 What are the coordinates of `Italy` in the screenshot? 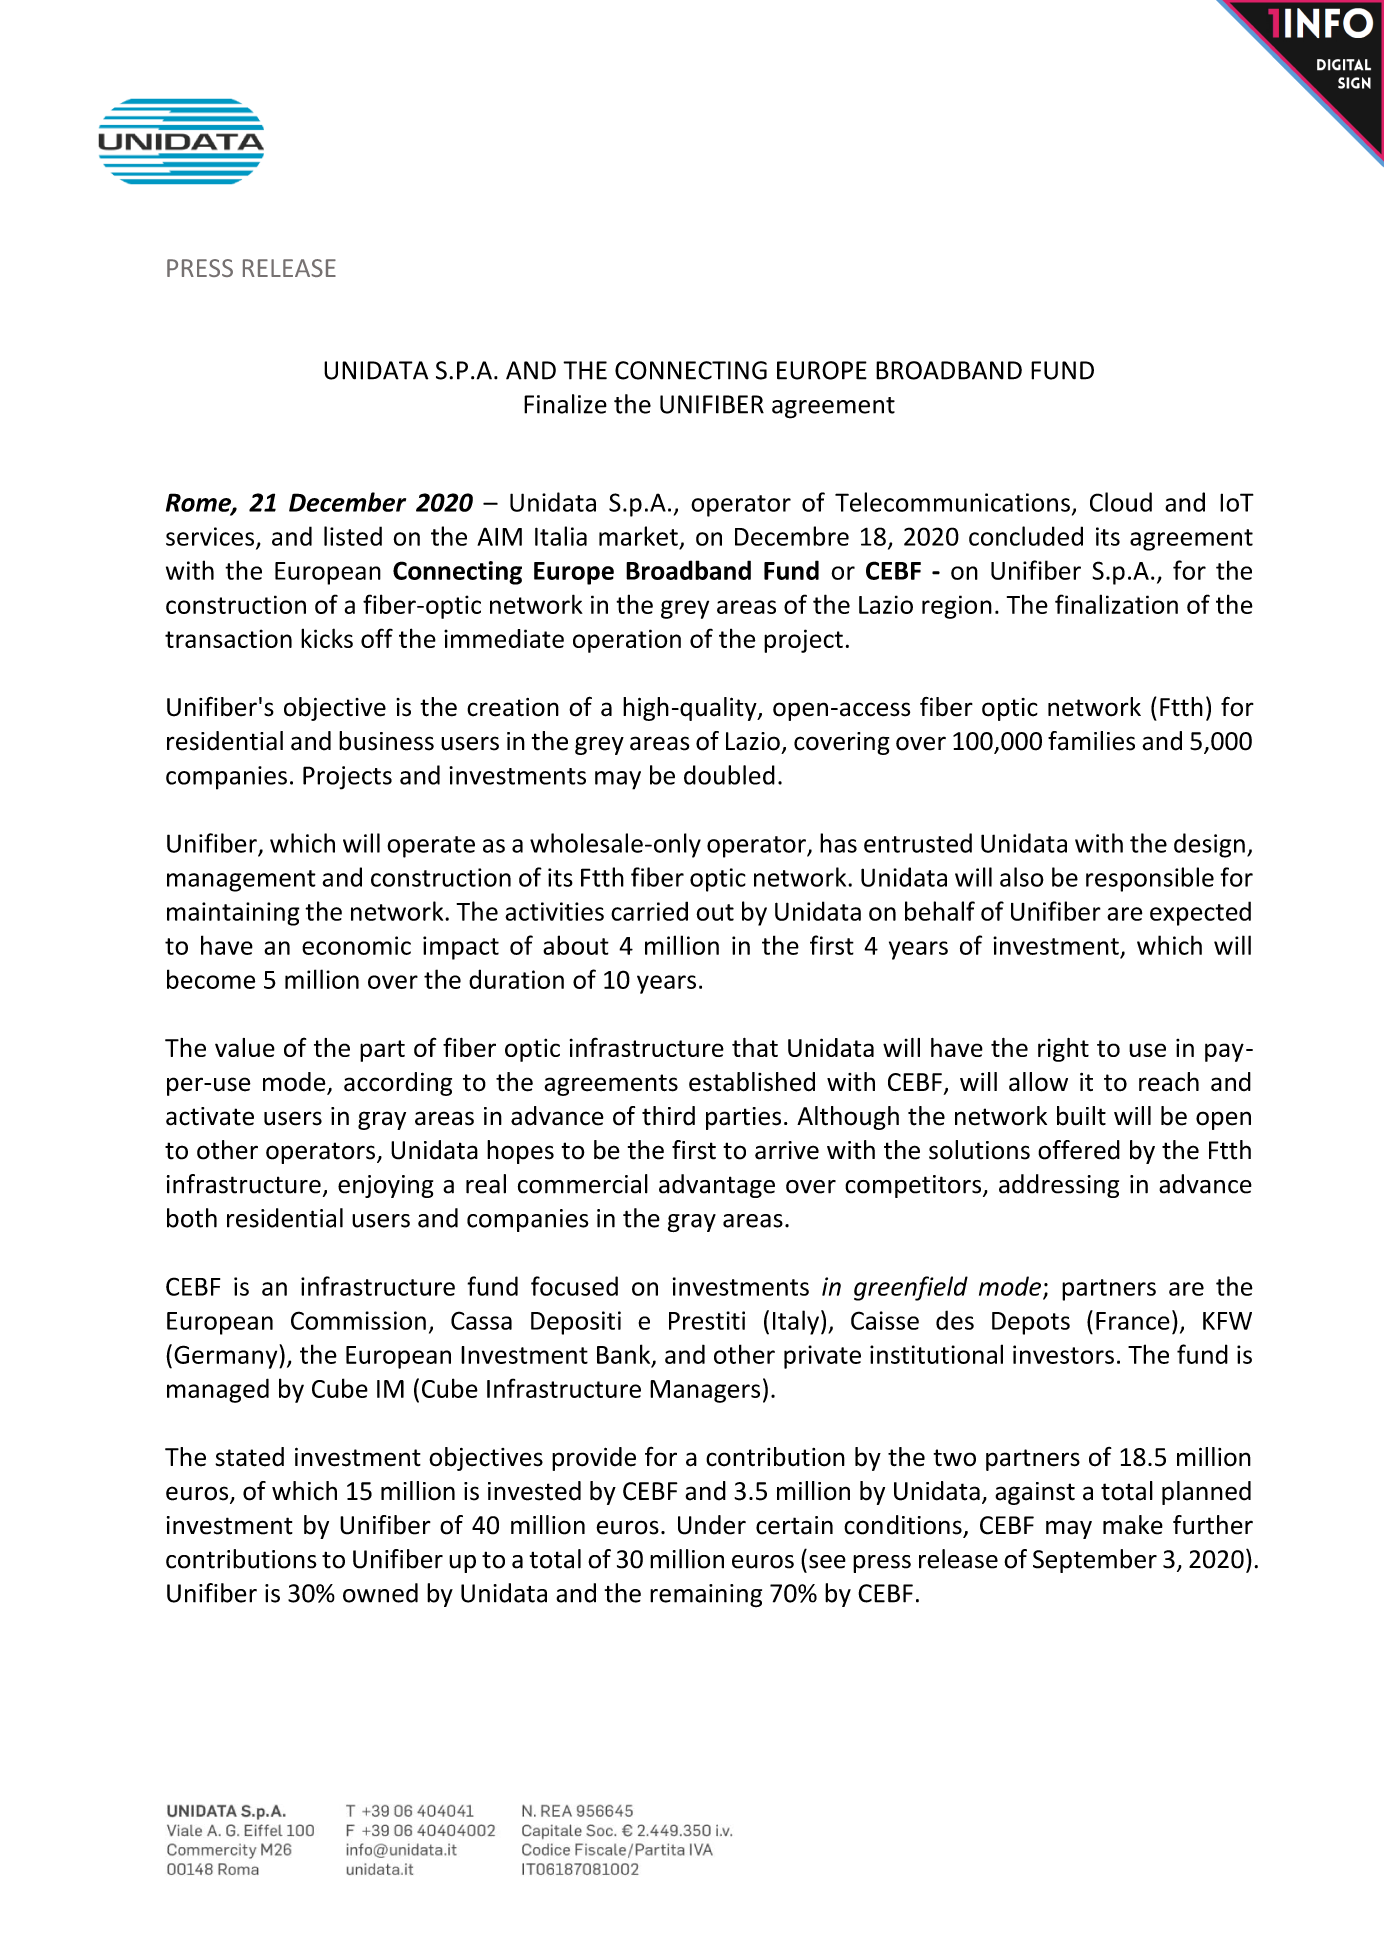 It's located at (796, 1322).
